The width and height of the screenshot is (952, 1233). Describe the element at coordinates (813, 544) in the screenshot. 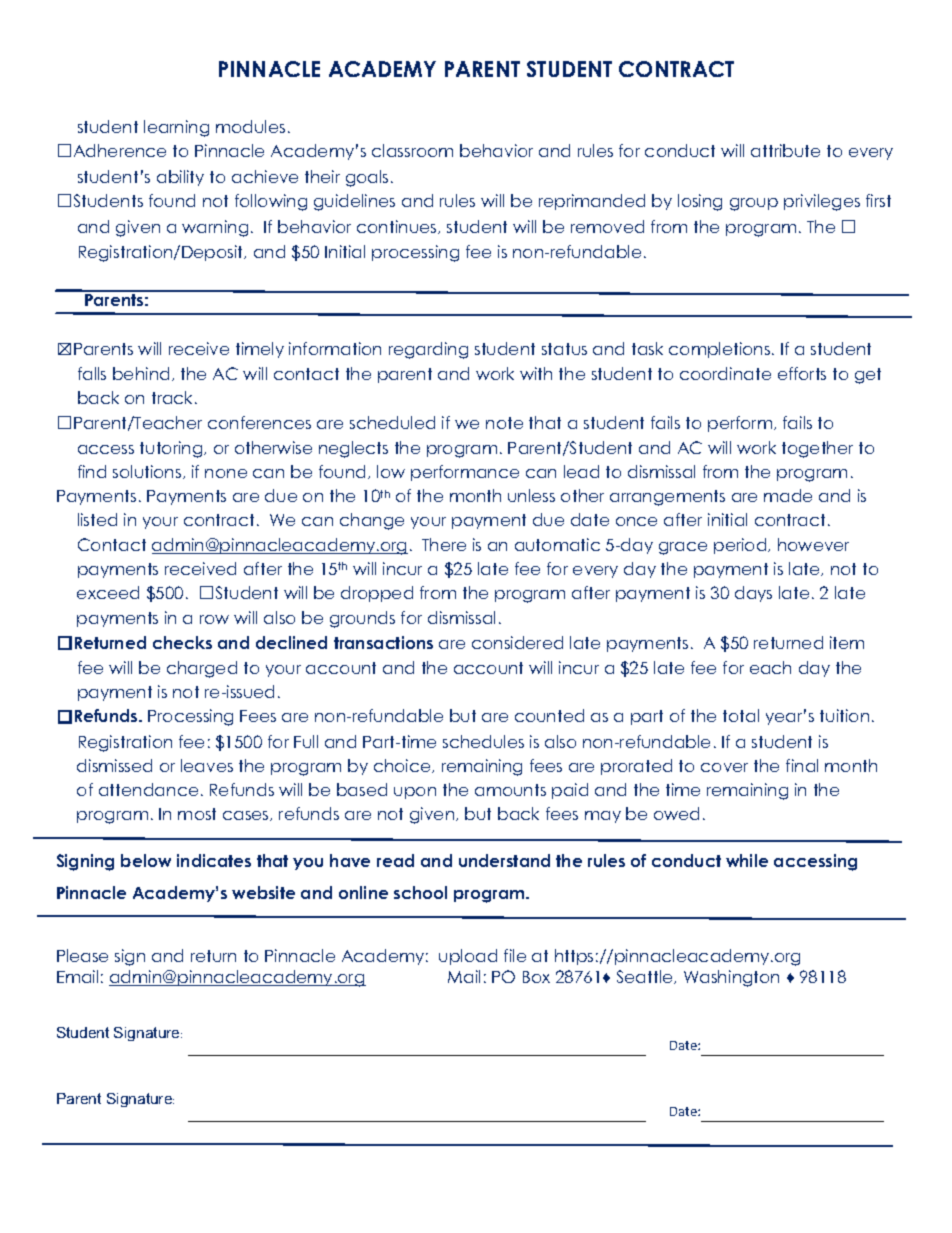

I see `however` at that location.
